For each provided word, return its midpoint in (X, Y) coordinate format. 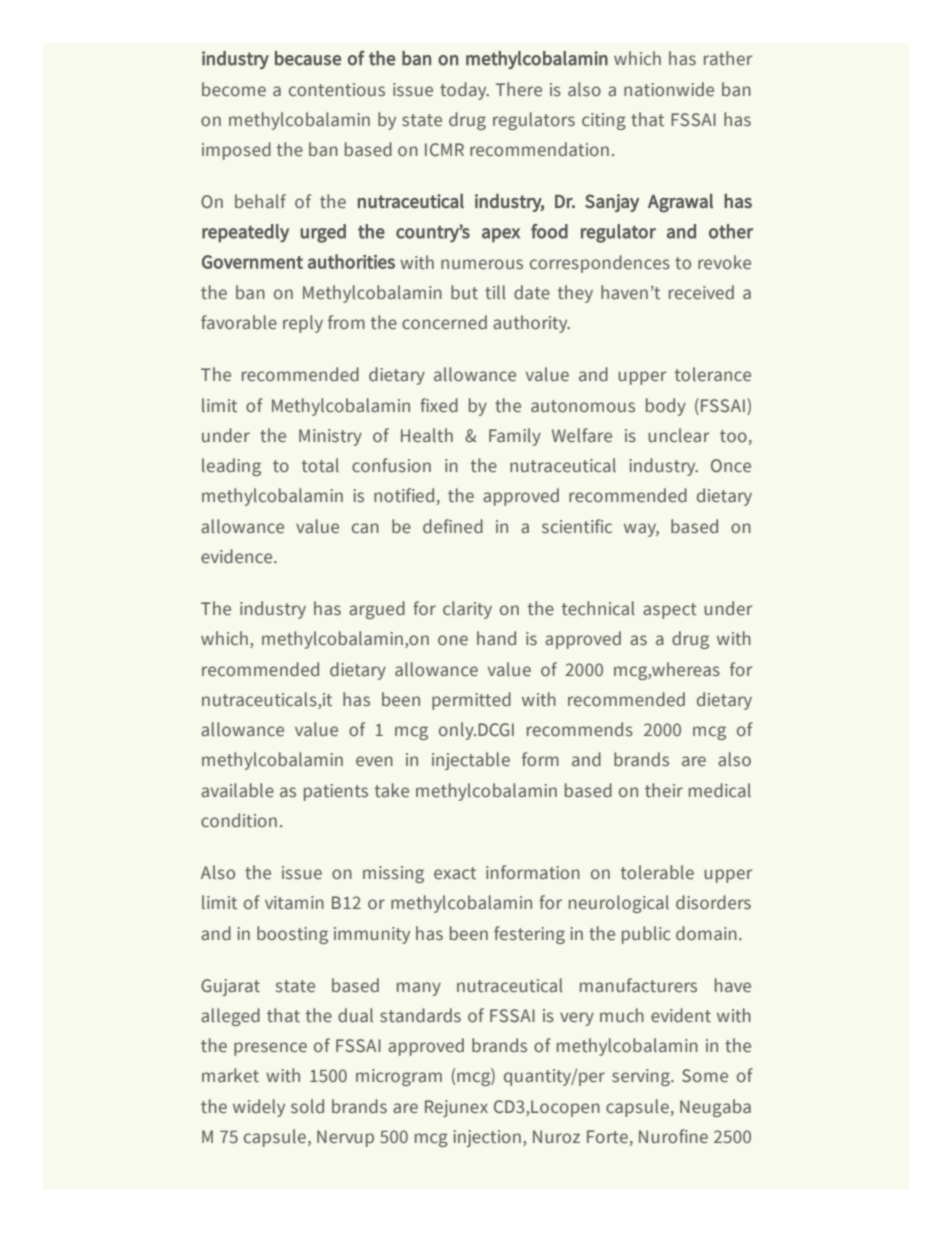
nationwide (669, 89)
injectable (471, 761)
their (664, 790)
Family (515, 437)
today (464, 91)
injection (487, 1138)
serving (642, 1077)
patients (336, 792)
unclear (678, 435)
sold (307, 1106)
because (308, 58)
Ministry (330, 437)
